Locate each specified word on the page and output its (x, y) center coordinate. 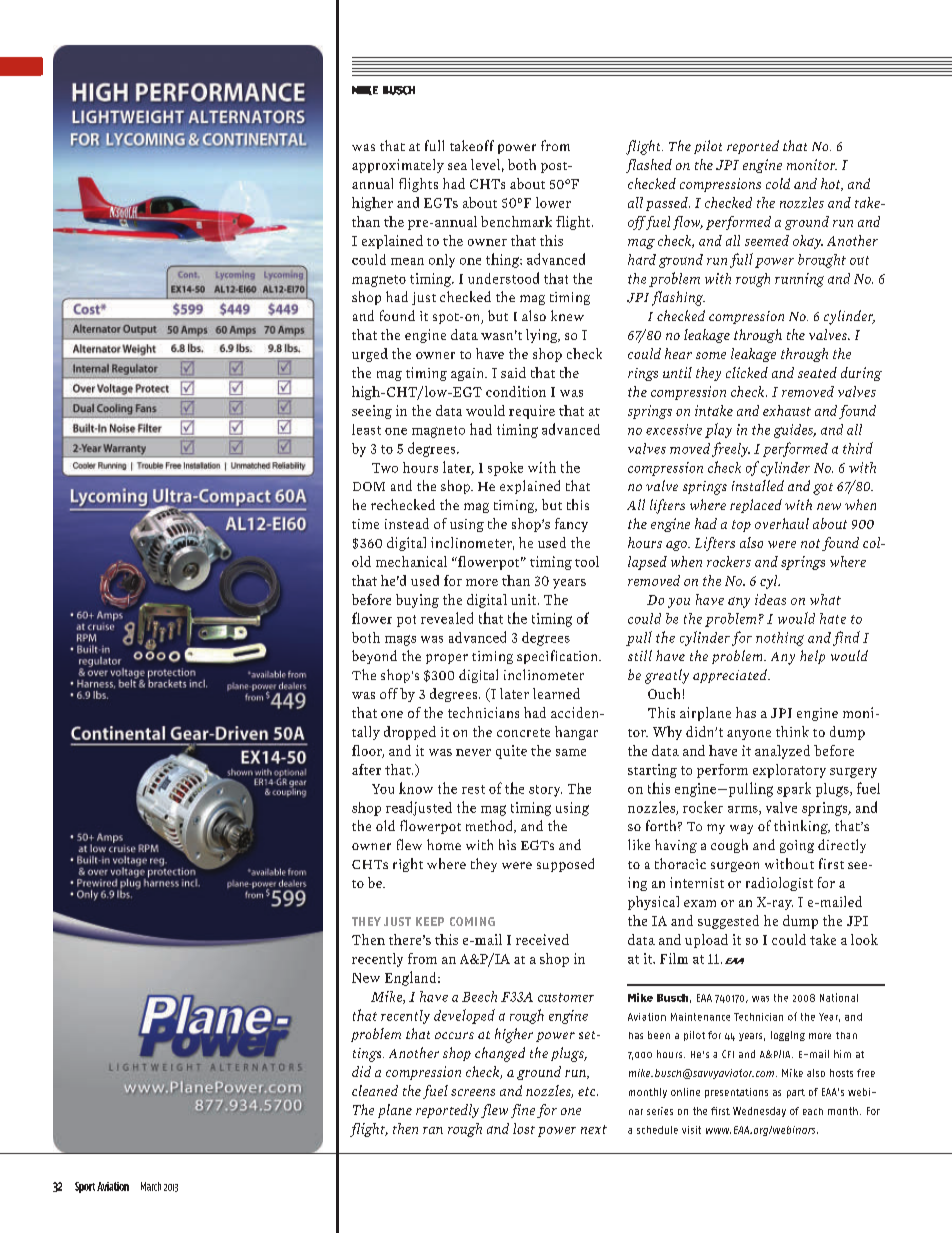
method (490, 826)
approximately (398, 166)
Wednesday (759, 1112)
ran (433, 1130)
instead (407, 523)
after (366, 769)
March (151, 1186)
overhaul (782, 523)
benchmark (516, 221)
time (365, 524)
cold (778, 183)
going (797, 846)
